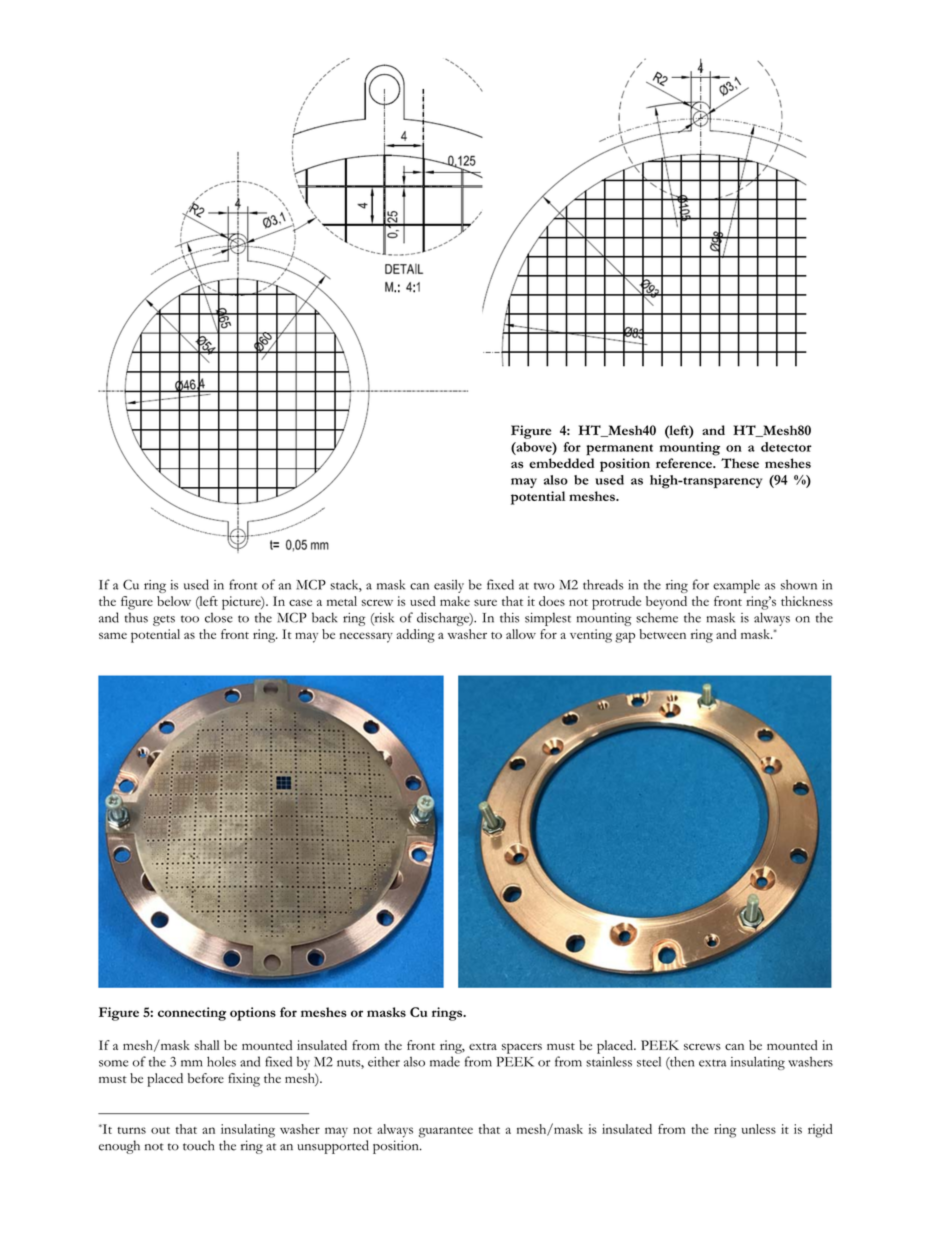  I want to click on out, so click(160, 1130).
